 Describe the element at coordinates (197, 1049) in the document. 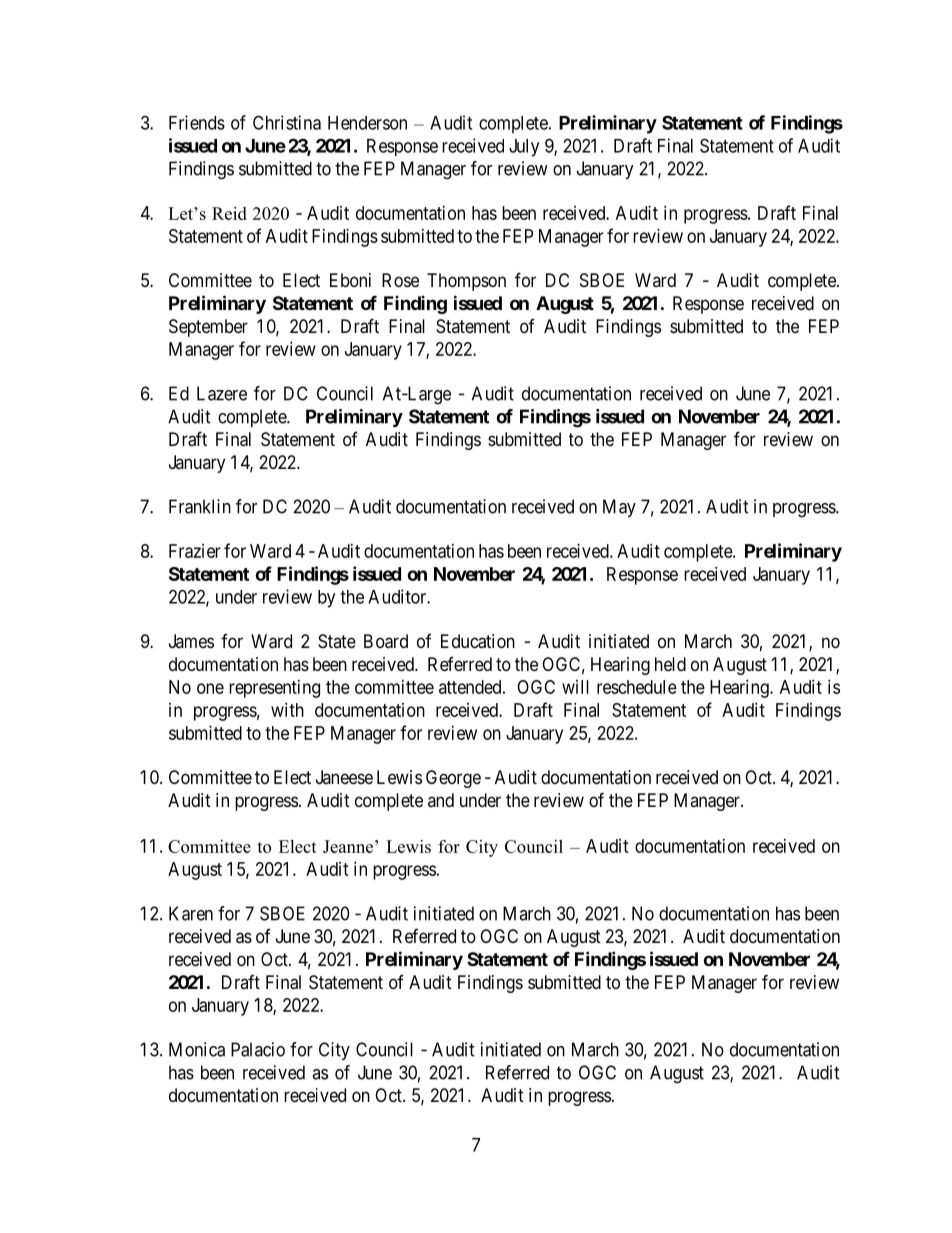

I see `Monica` at that location.
